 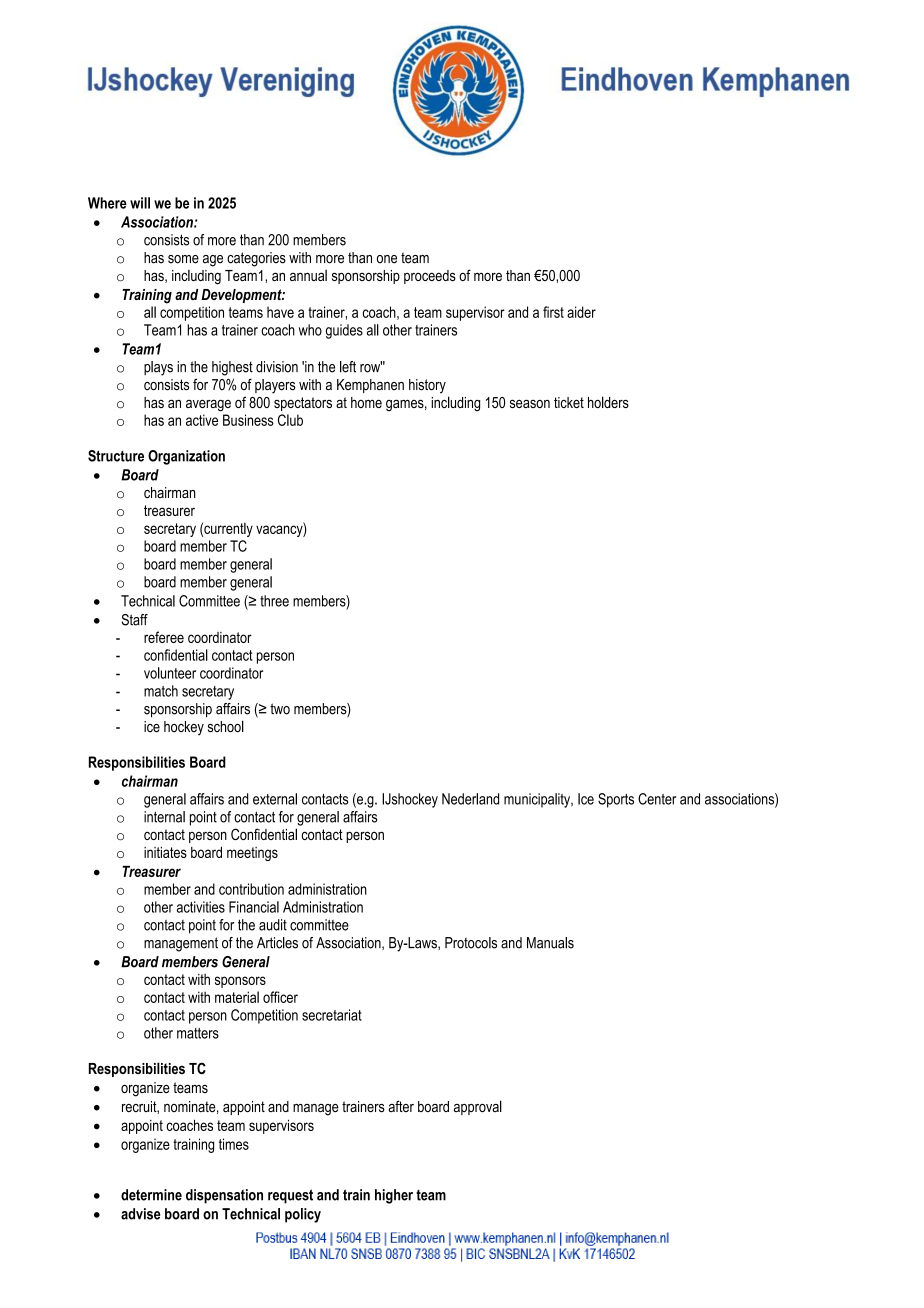 What do you see at coordinates (151, 1195) in the document?
I see `determine` at bounding box center [151, 1195].
